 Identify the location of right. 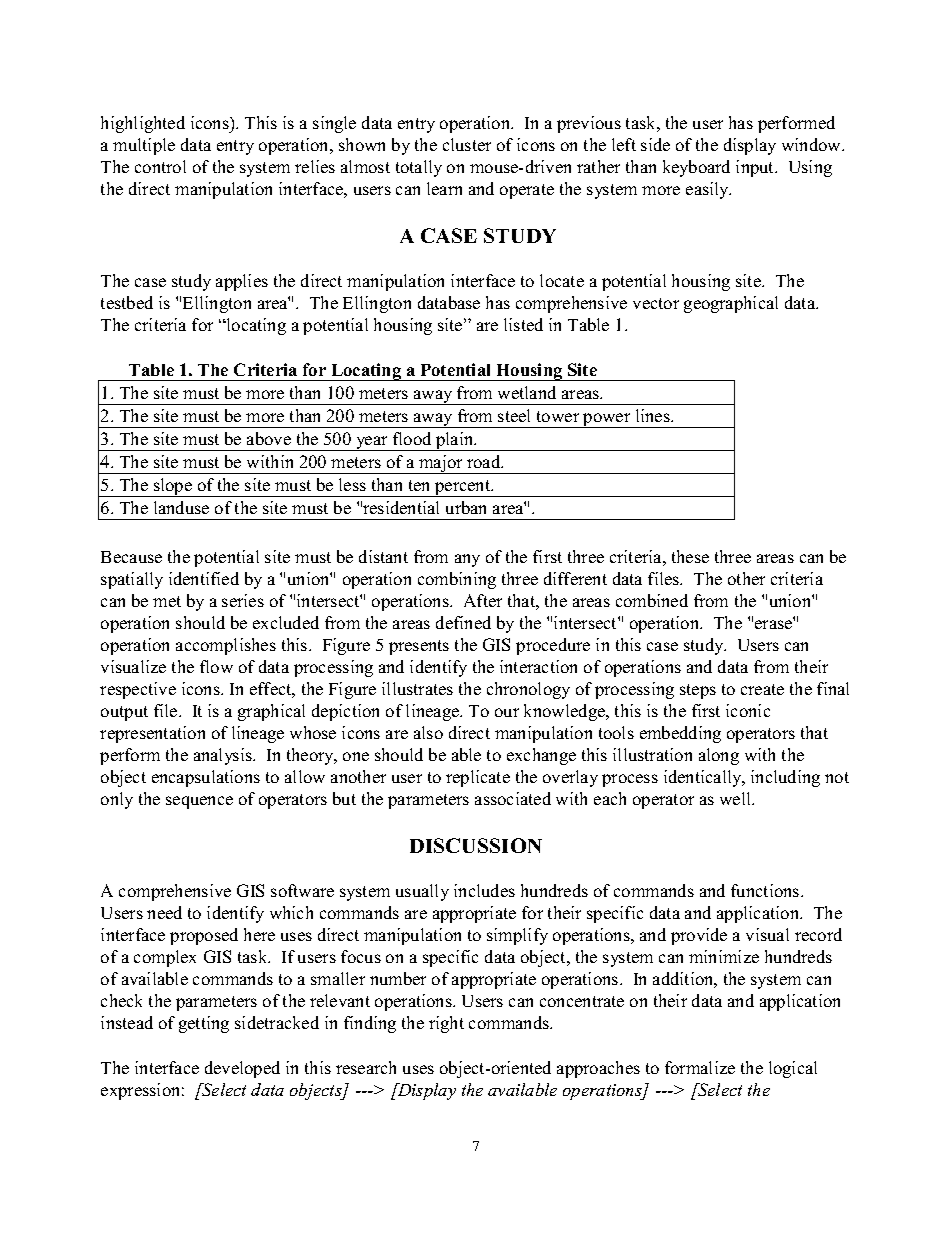
(446, 1024).
